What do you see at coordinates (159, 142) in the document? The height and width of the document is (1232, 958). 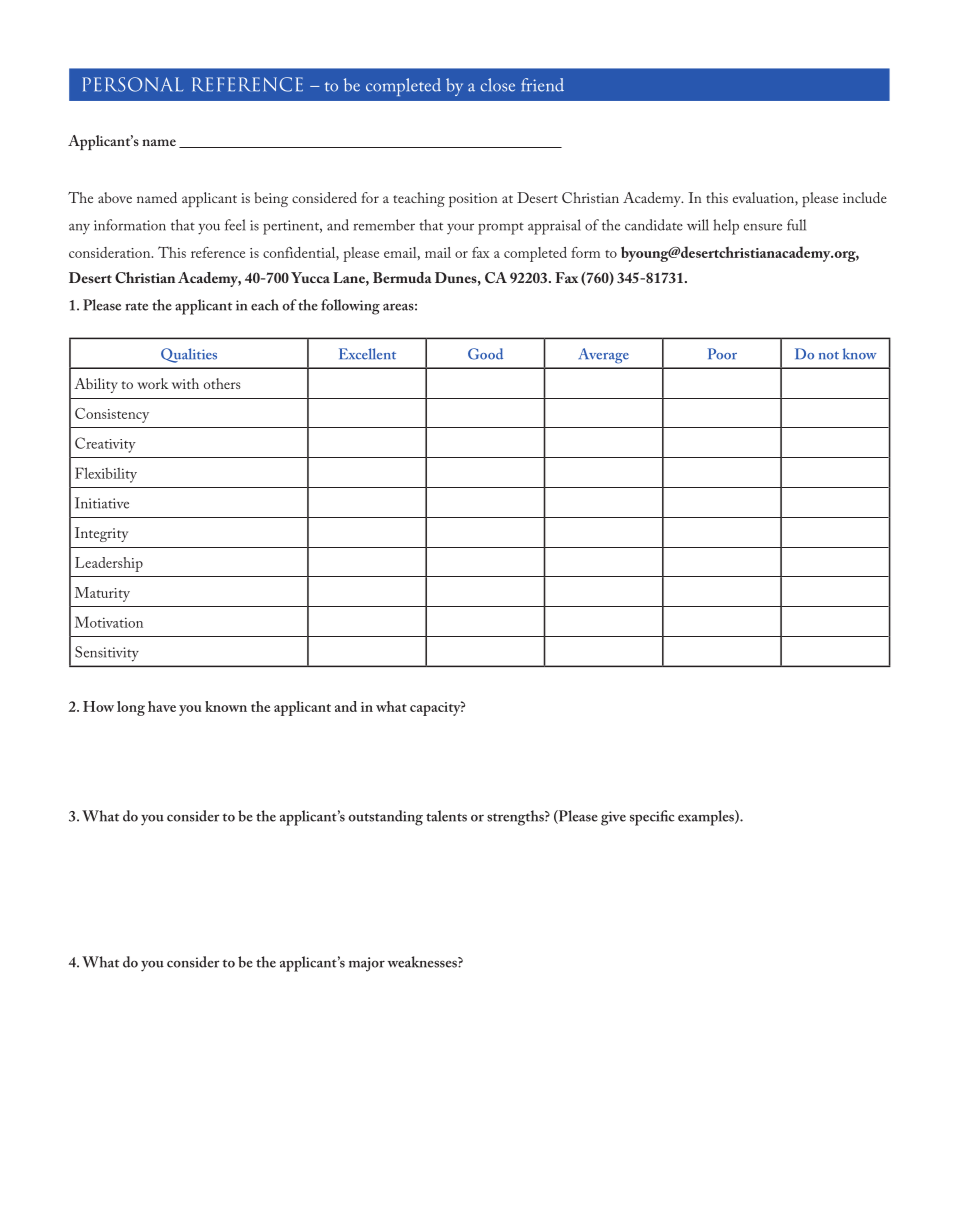 I see `name` at bounding box center [159, 142].
